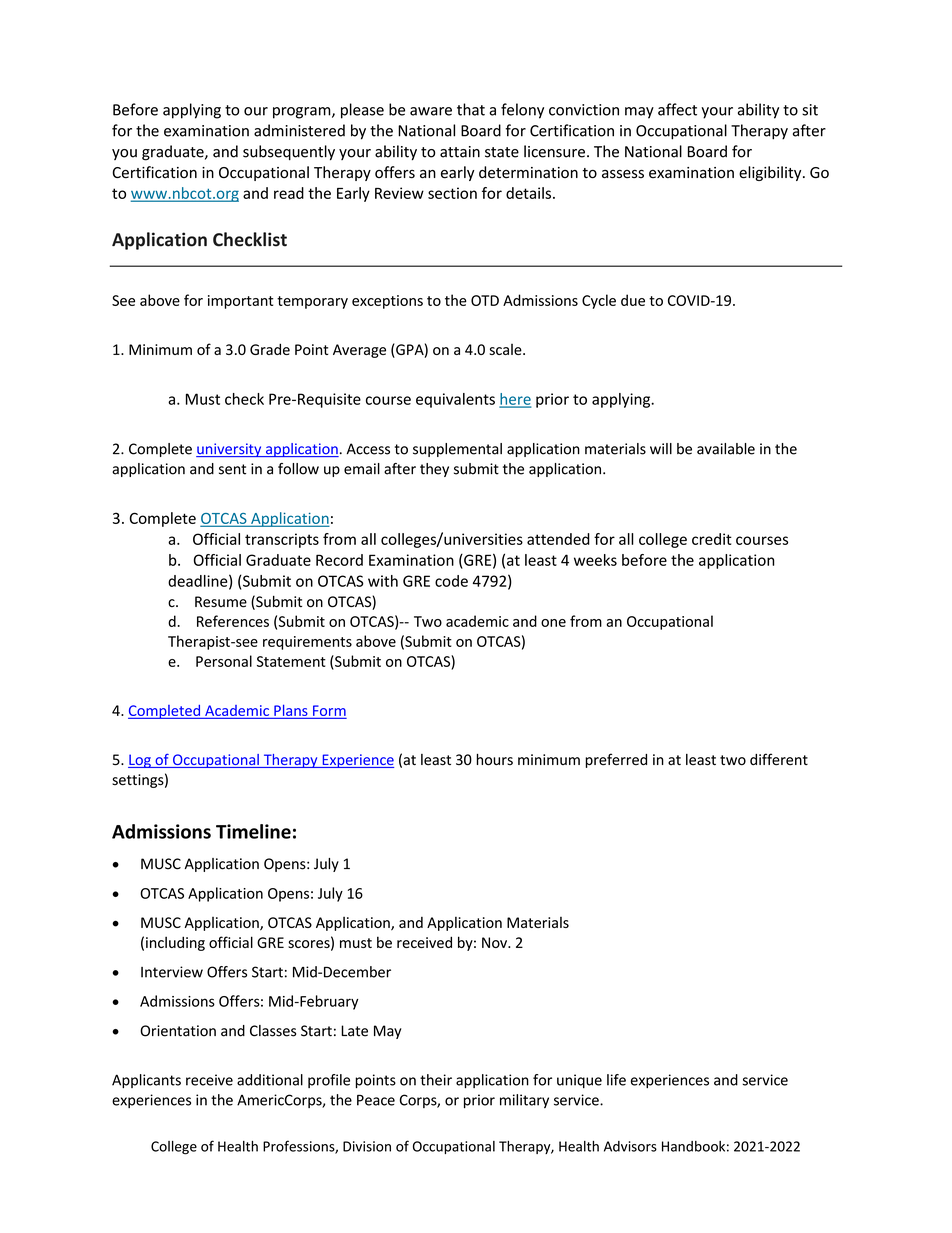 The width and height of the screenshot is (952, 1233). Describe the element at coordinates (270, 349) in the screenshot. I see `Grade` at that location.
